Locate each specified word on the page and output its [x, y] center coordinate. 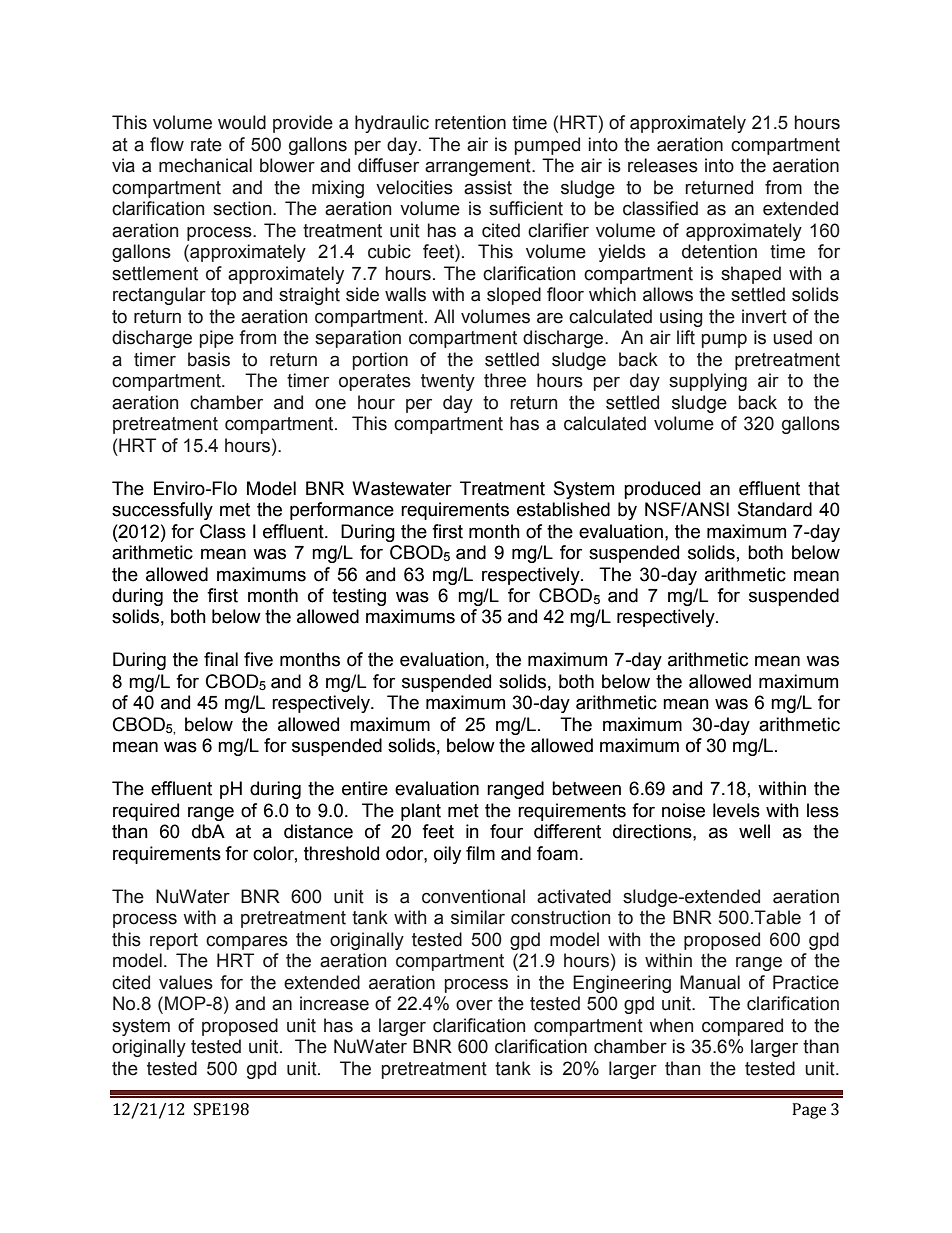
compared [742, 1027]
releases [663, 165]
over [474, 1005]
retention [470, 122]
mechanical [205, 165]
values [186, 982]
